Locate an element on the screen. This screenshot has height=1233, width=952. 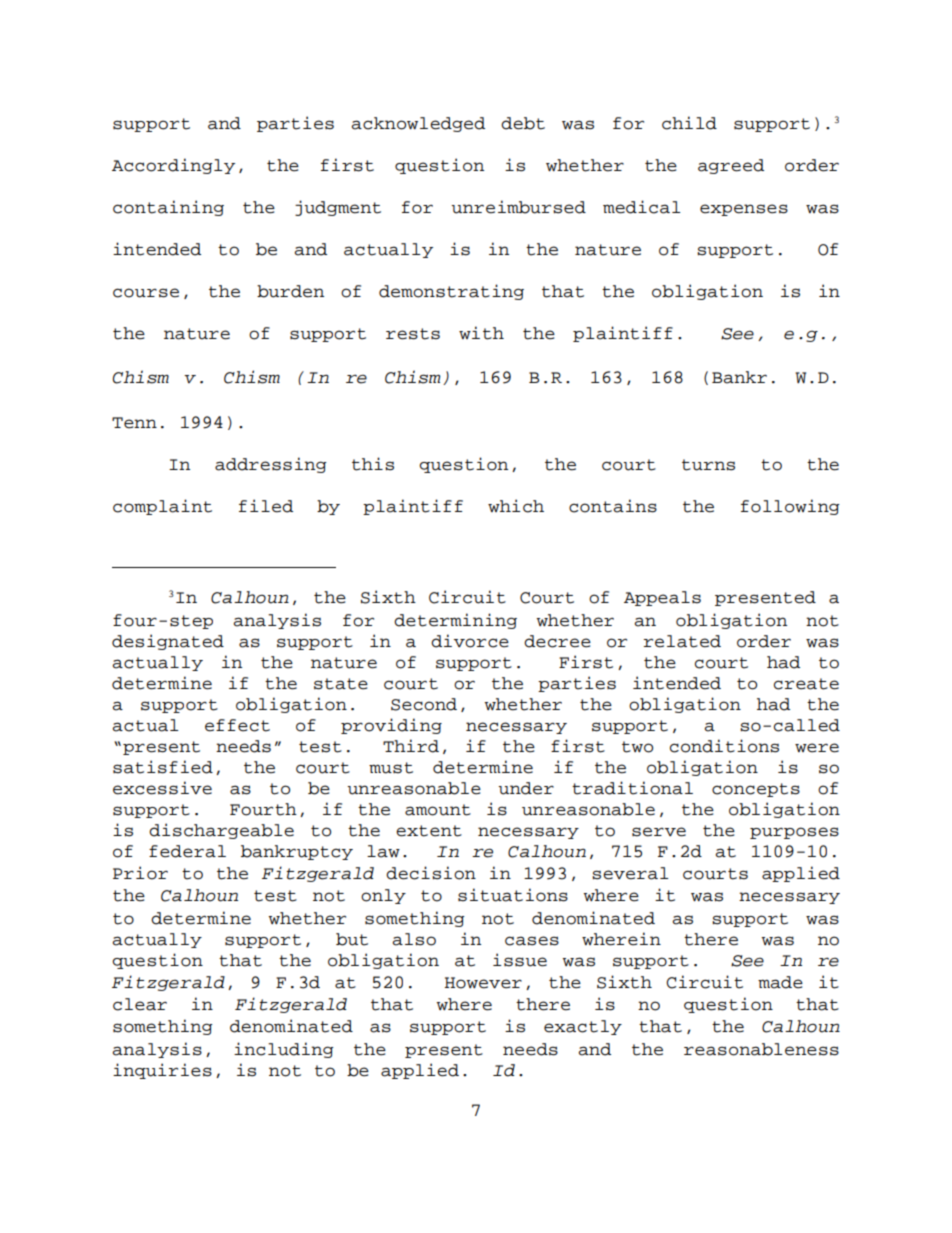
effect is located at coordinates (237, 725).
